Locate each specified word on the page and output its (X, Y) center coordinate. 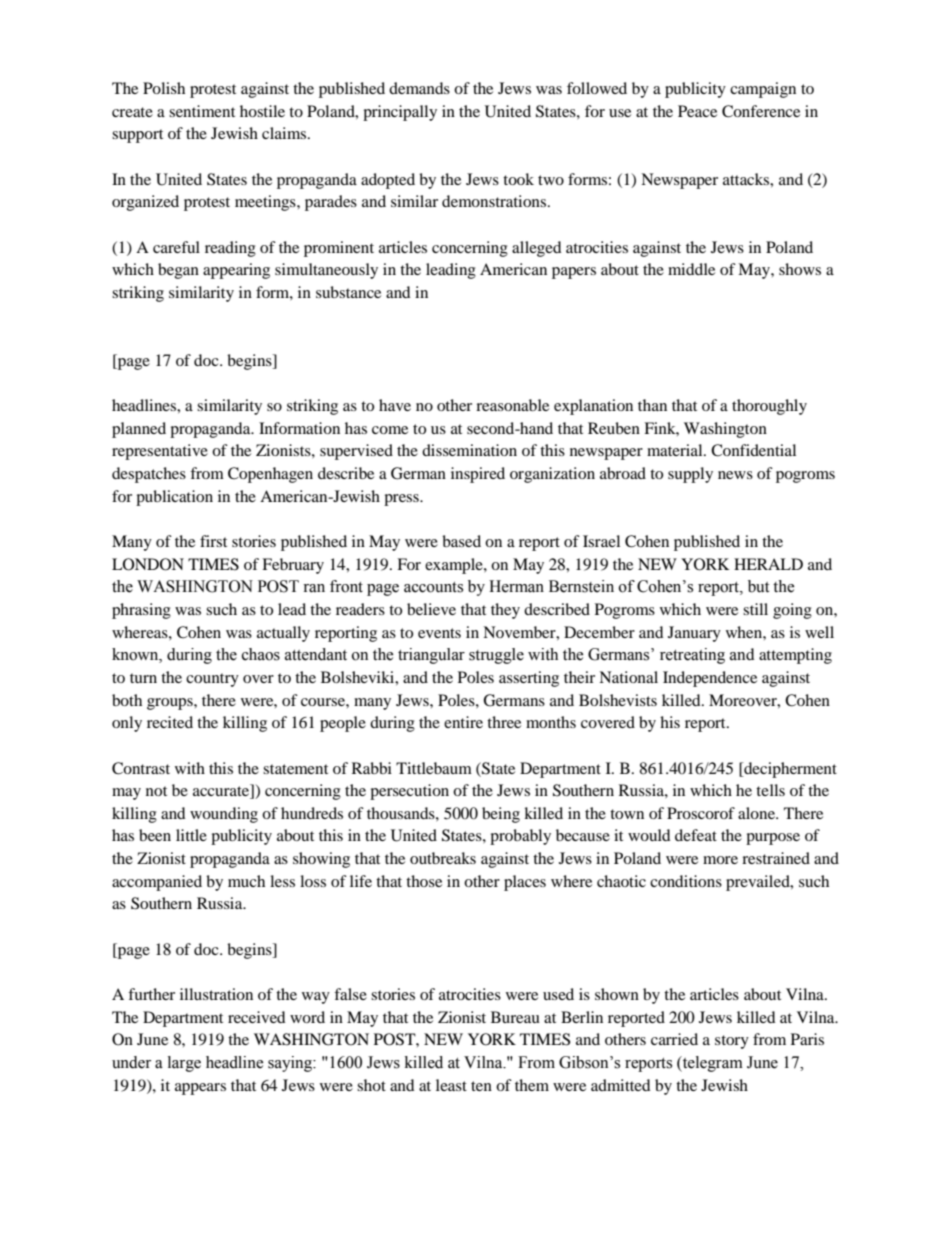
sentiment (202, 111)
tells (770, 790)
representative (160, 452)
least (451, 1085)
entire (463, 722)
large (184, 1064)
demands (419, 88)
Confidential (753, 450)
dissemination (469, 450)
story (732, 1042)
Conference (761, 111)
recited (170, 722)
